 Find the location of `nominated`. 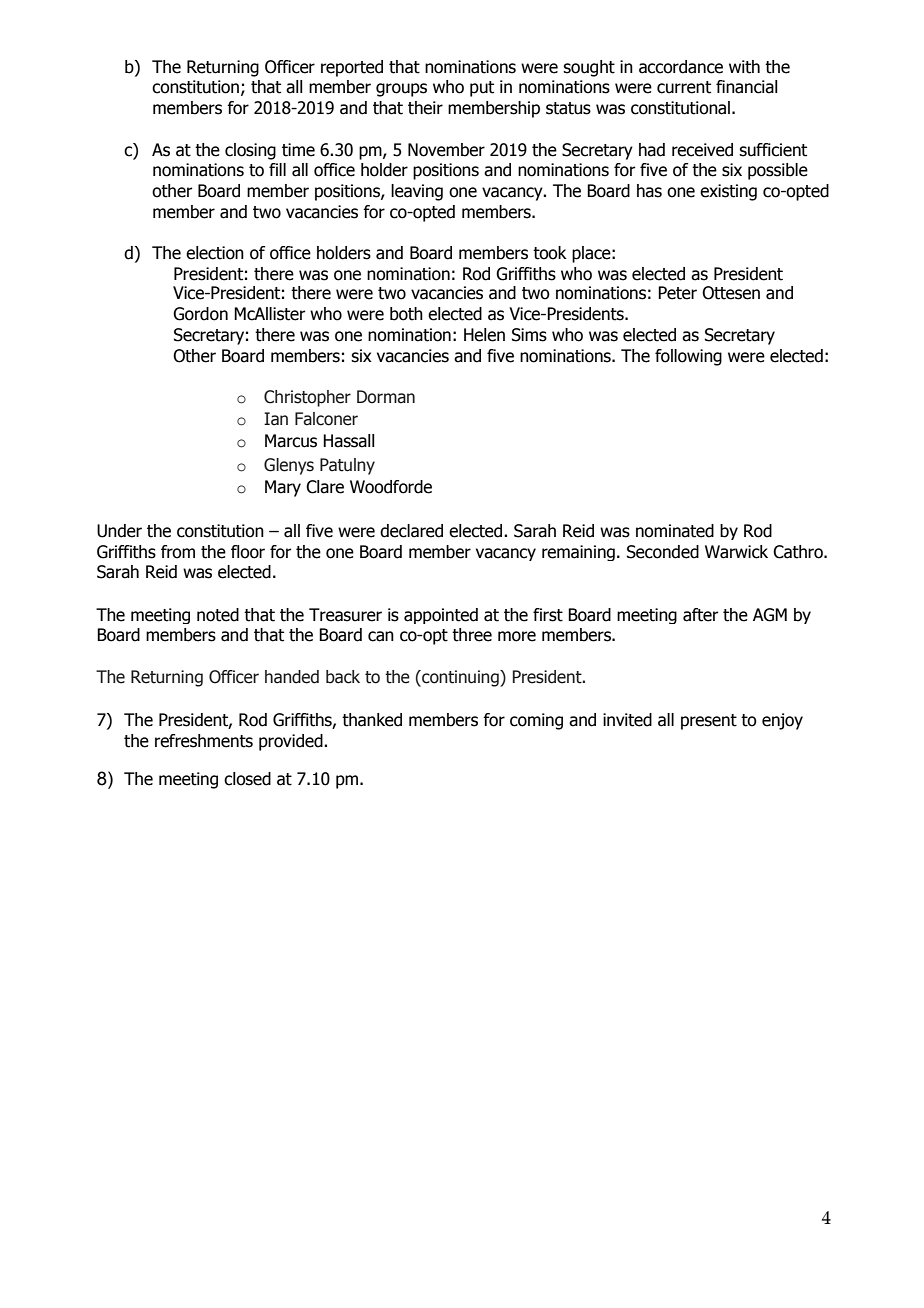

nominated is located at coordinates (675, 531).
